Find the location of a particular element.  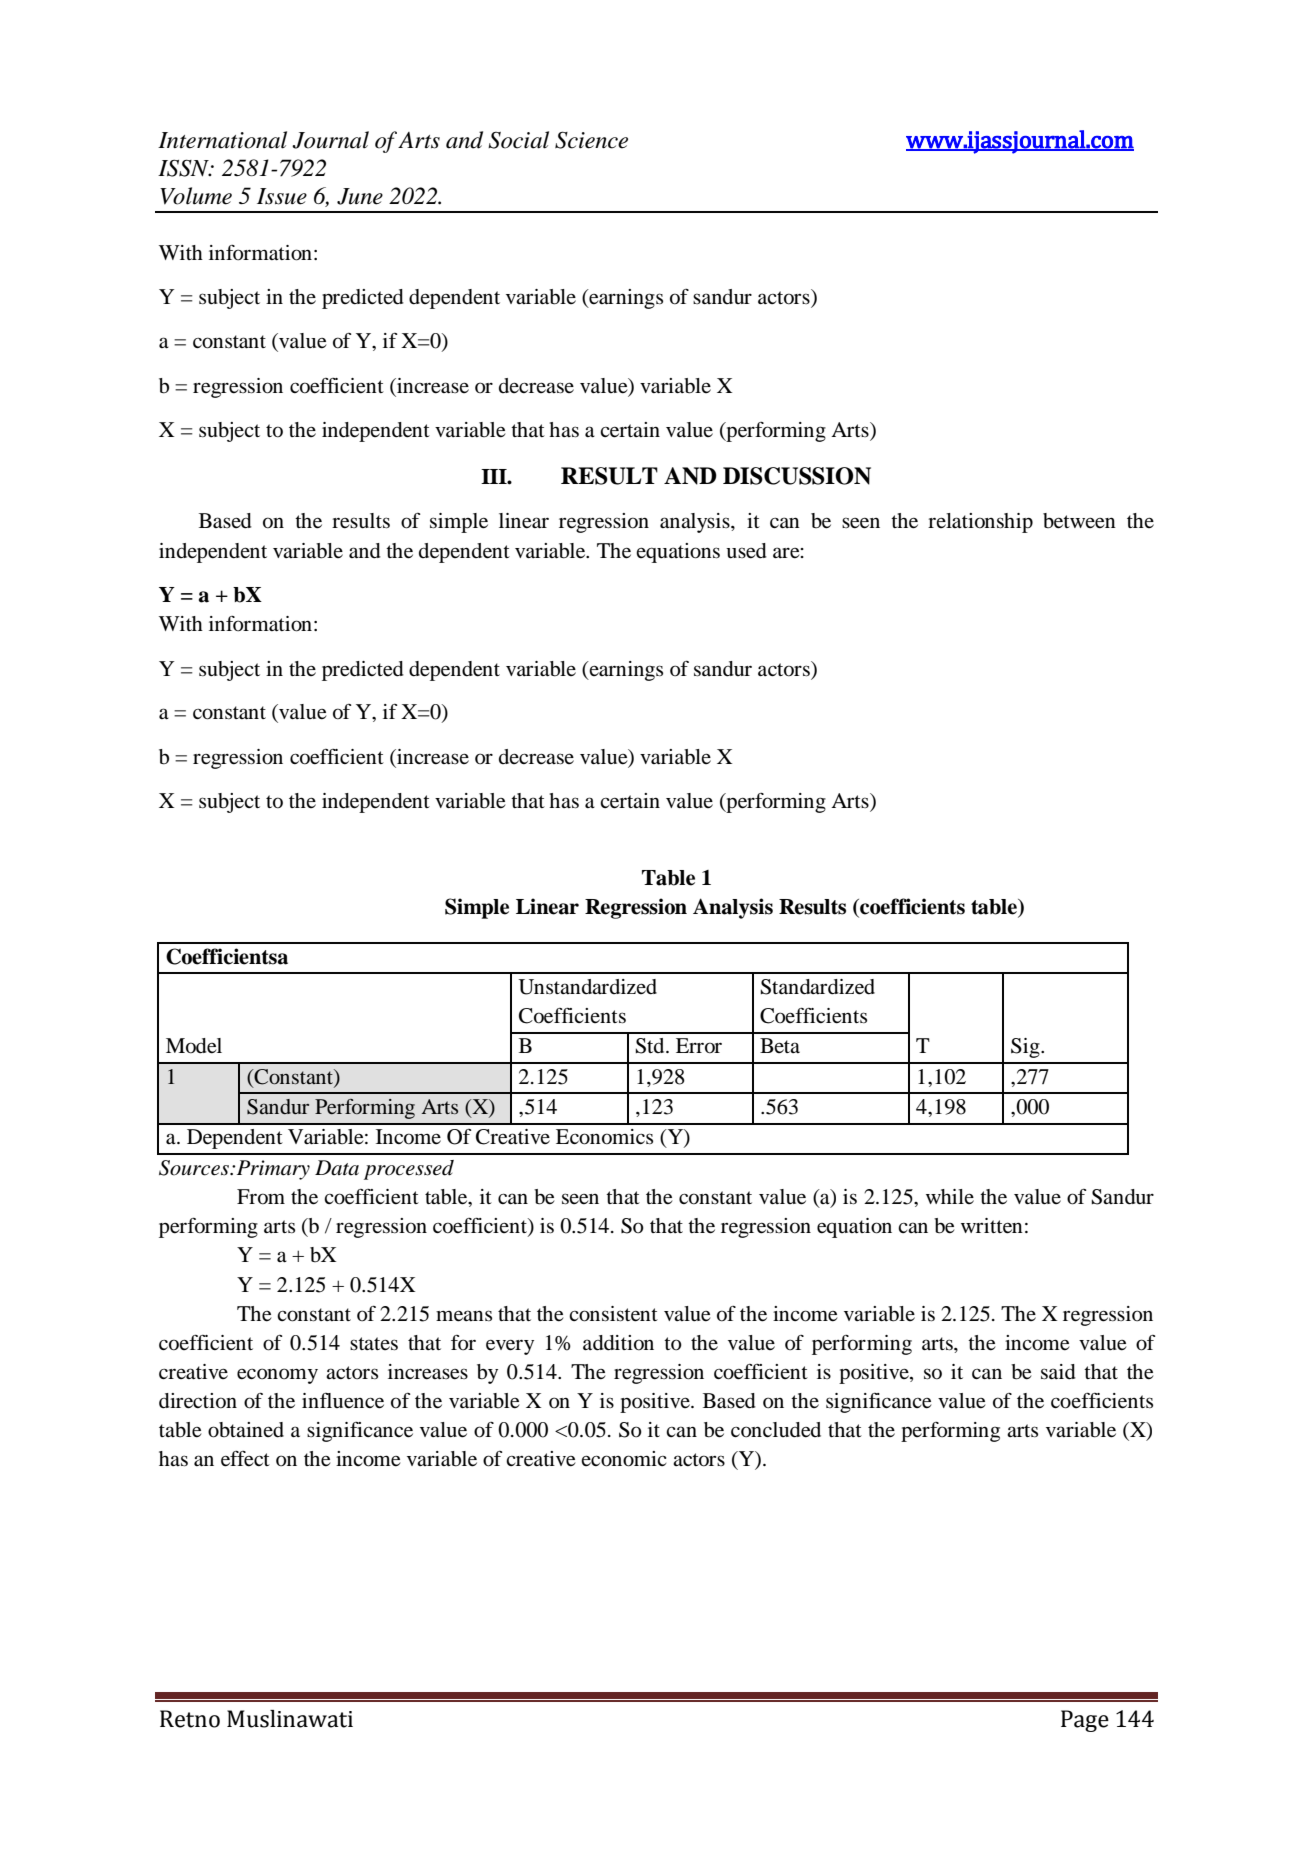

effect is located at coordinates (245, 1459).
